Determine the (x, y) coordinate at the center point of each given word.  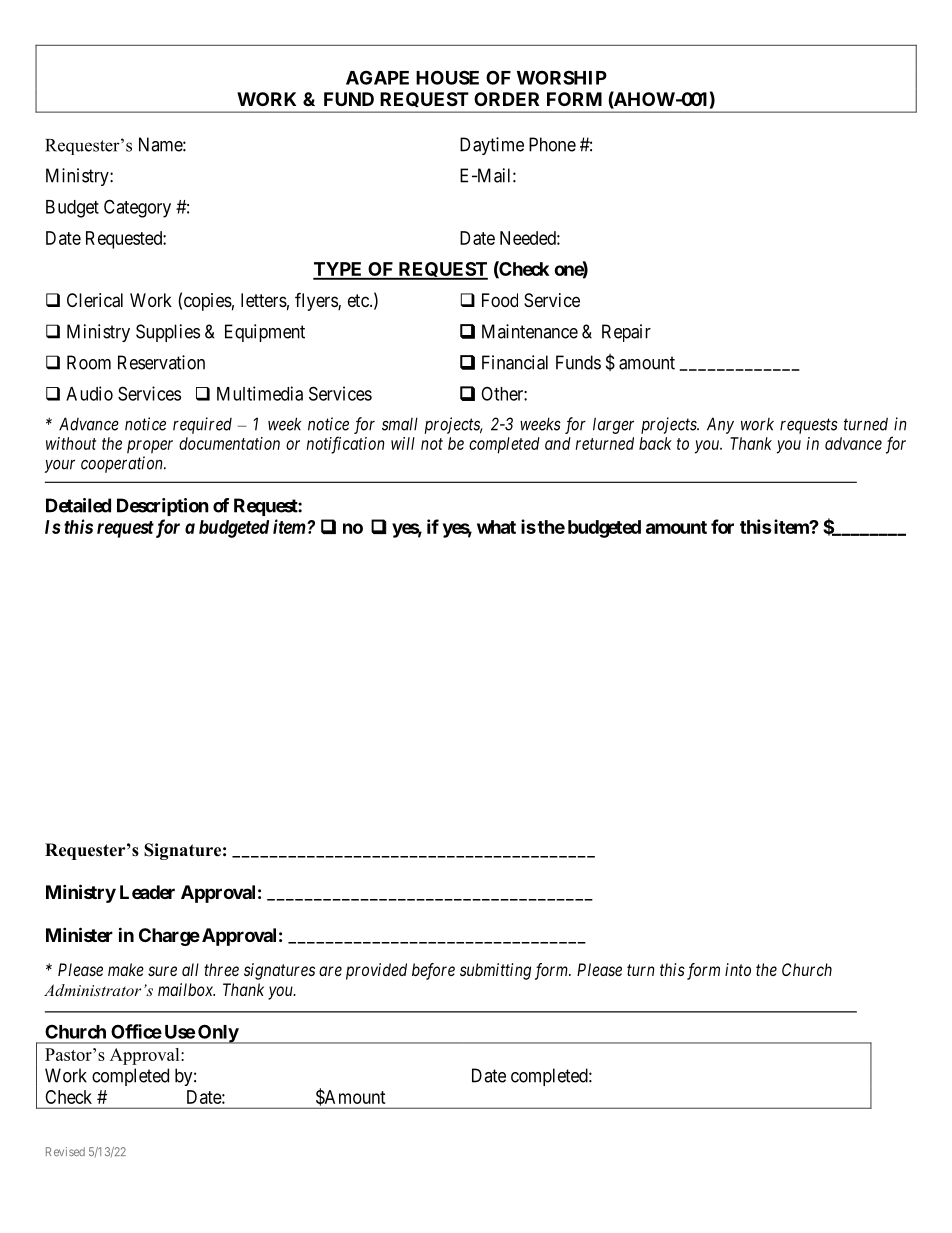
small (400, 424)
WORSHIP (562, 77)
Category (137, 208)
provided (376, 971)
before (433, 971)
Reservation (161, 362)
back (655, 443)
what (496, 527)
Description (163, 507)
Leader (147, 892)
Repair (626, 333)
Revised (65, 1151)
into (738, 969)
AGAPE (377, 77)
